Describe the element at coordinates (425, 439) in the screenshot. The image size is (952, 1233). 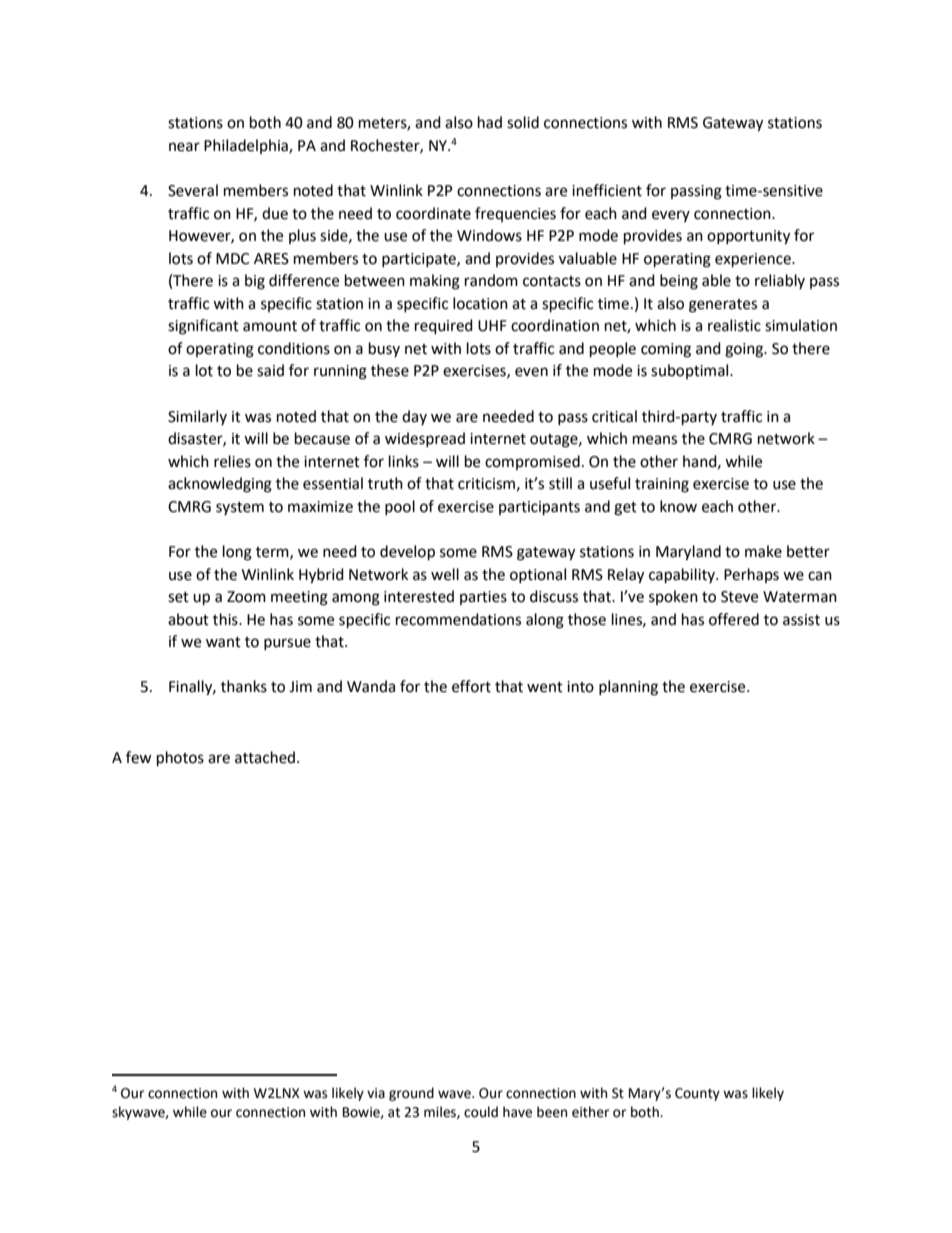
I see `widespread` at that location.
